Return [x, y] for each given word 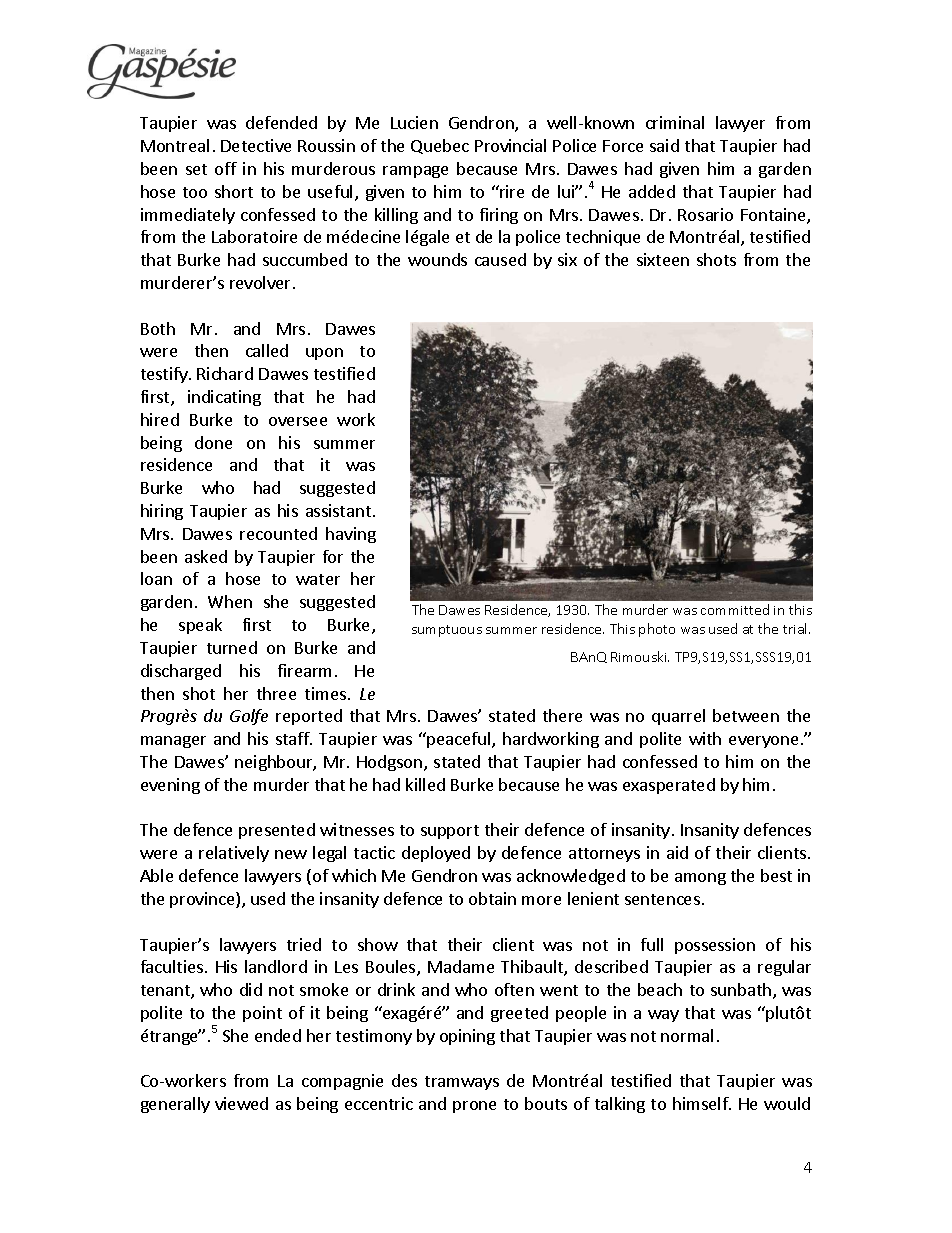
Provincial [510, 145]
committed [735, 609]
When [230, 601]
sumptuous [447, 631]
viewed [241, 1103]
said [664, 145]
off [226, 168]
